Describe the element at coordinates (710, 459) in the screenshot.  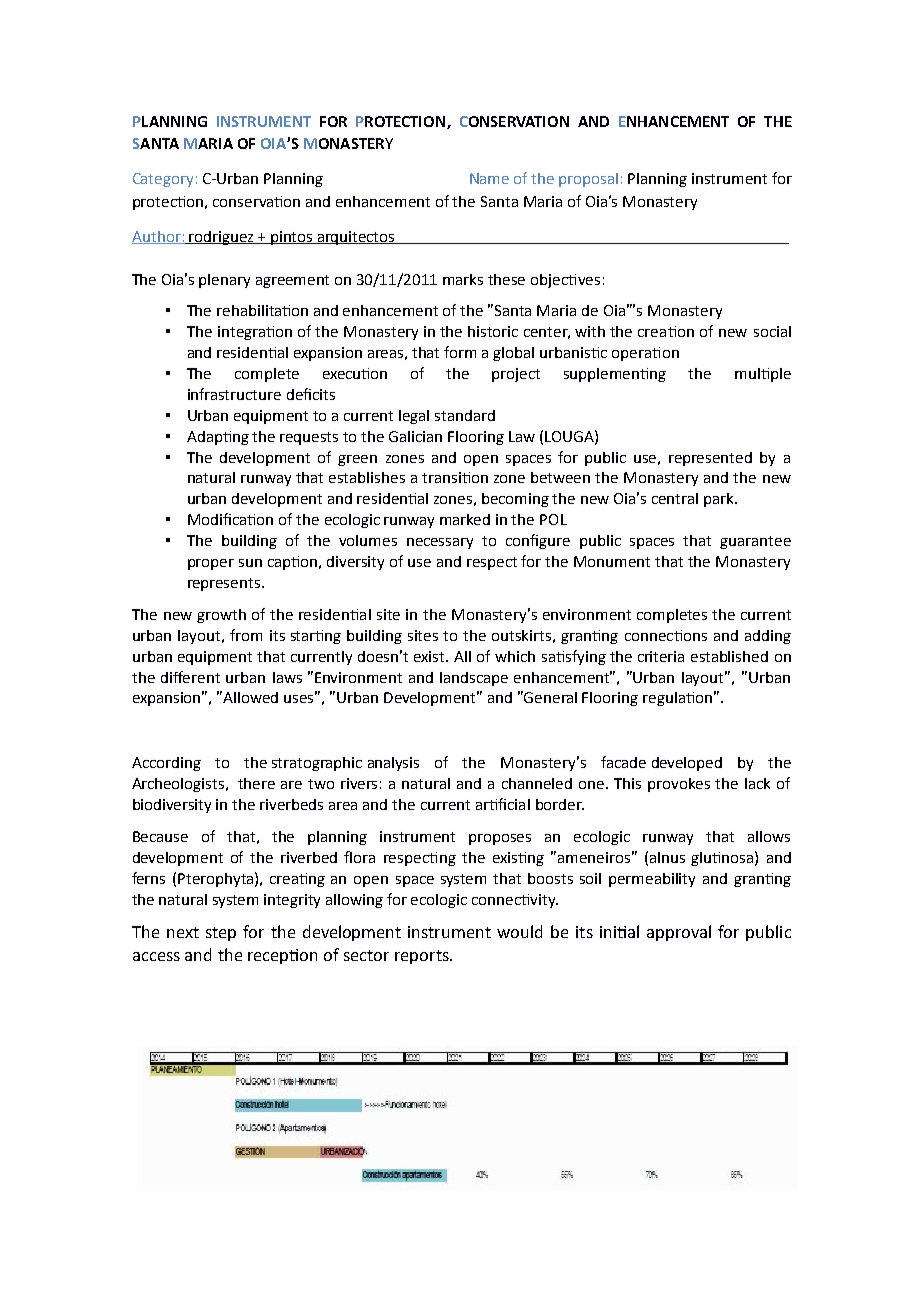
I see `represented` at that location.
